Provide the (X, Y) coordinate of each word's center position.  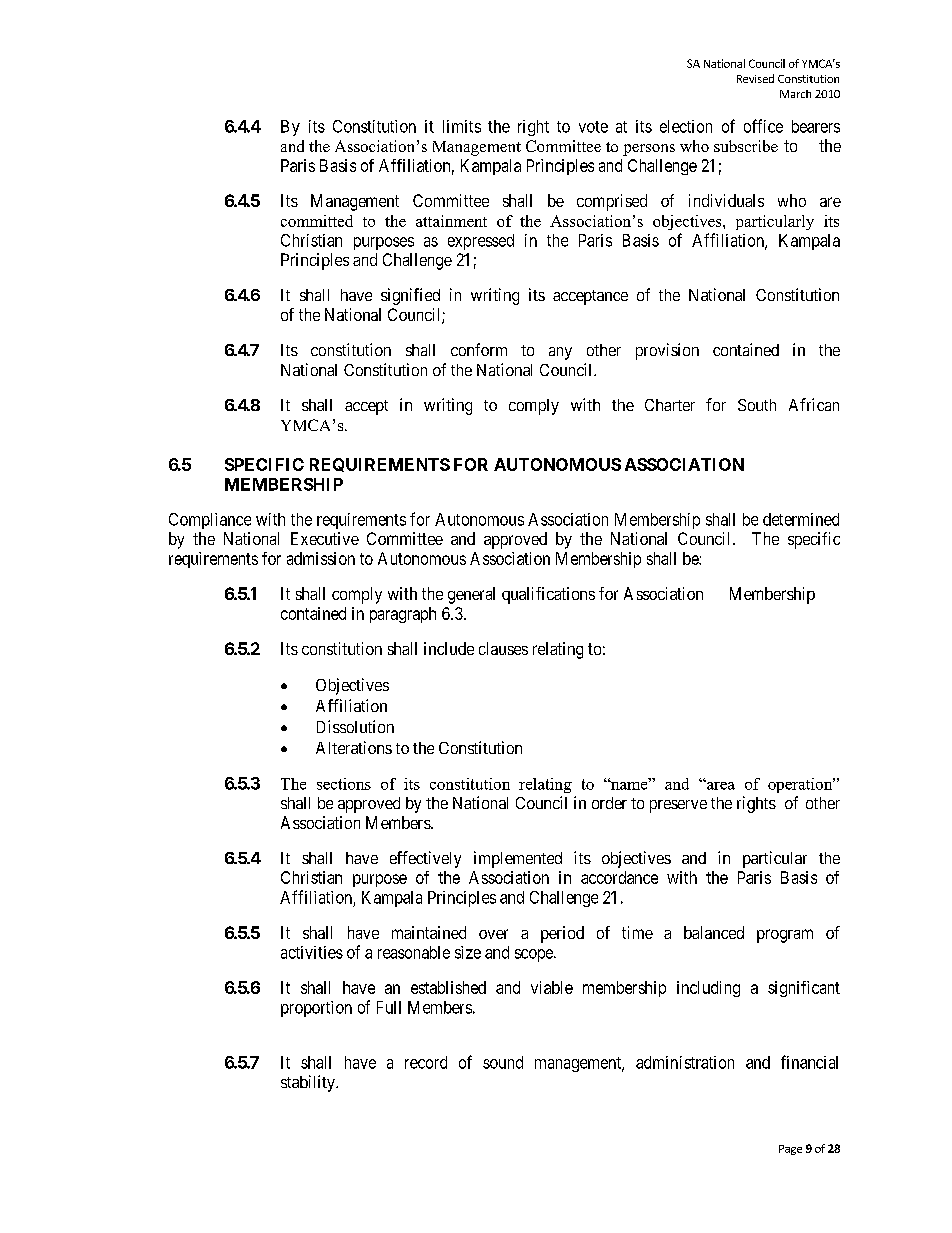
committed (317, 221)
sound (503, 1062)
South (757, 405)
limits (462, 126)
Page (790, 1150)
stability (309, 1083)
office (763, 126)
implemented (518, 859)
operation (801, 785)
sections (344, 784)
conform (479, 349)
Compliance (210, 521)
